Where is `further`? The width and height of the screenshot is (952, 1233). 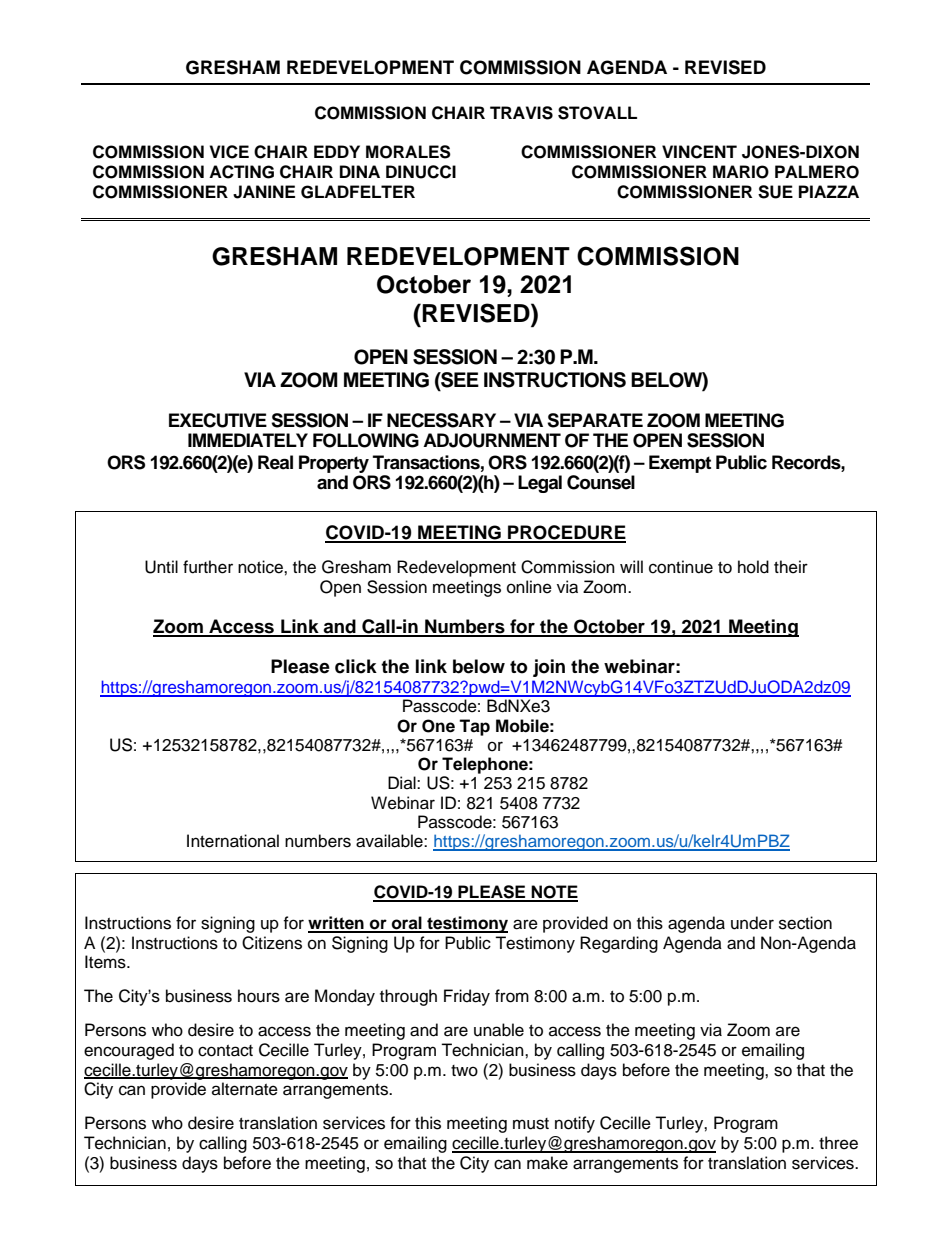
further is located at coordinates (208, 567).
